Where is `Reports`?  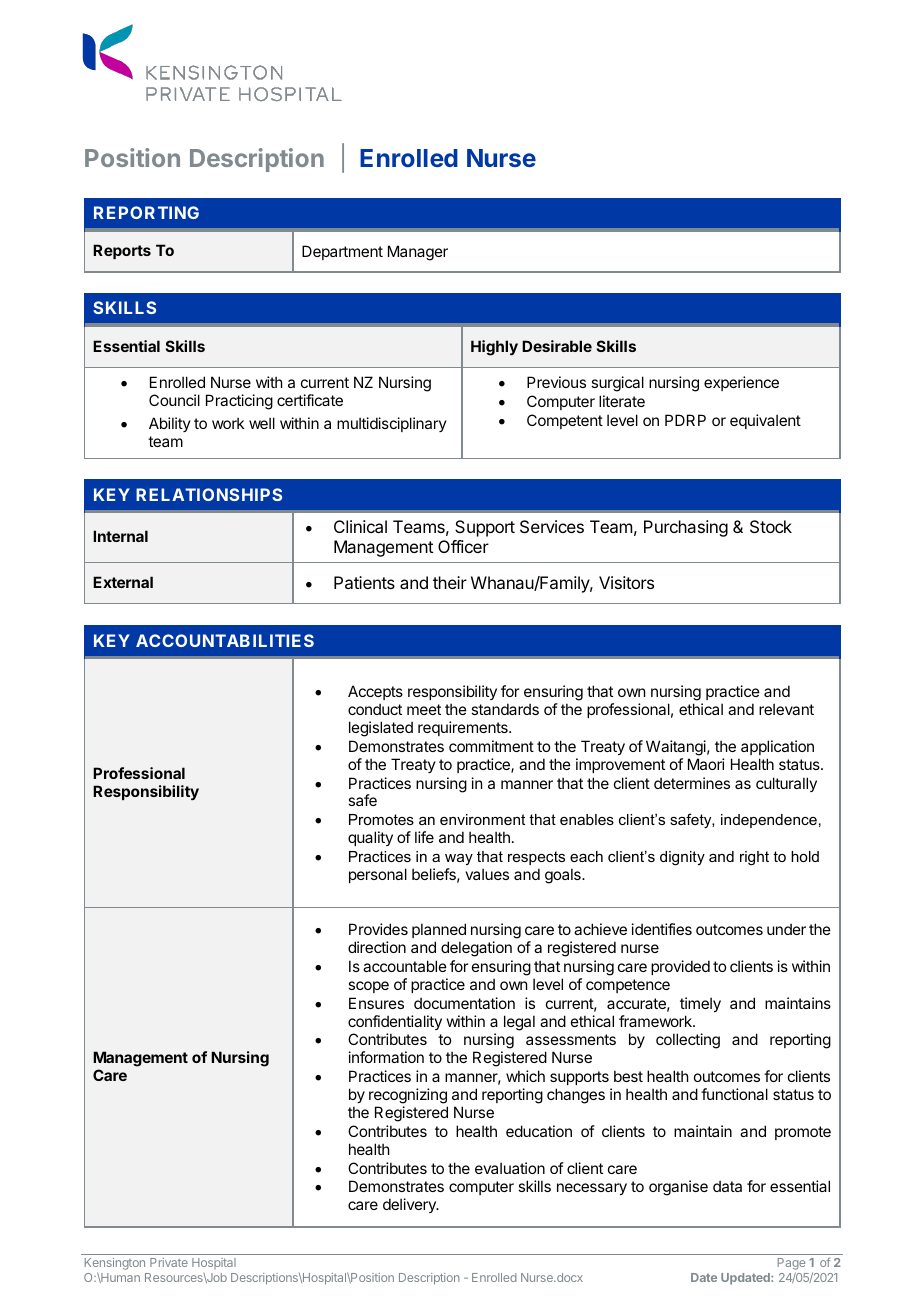
Reports is located at coordinates (122, 251).
